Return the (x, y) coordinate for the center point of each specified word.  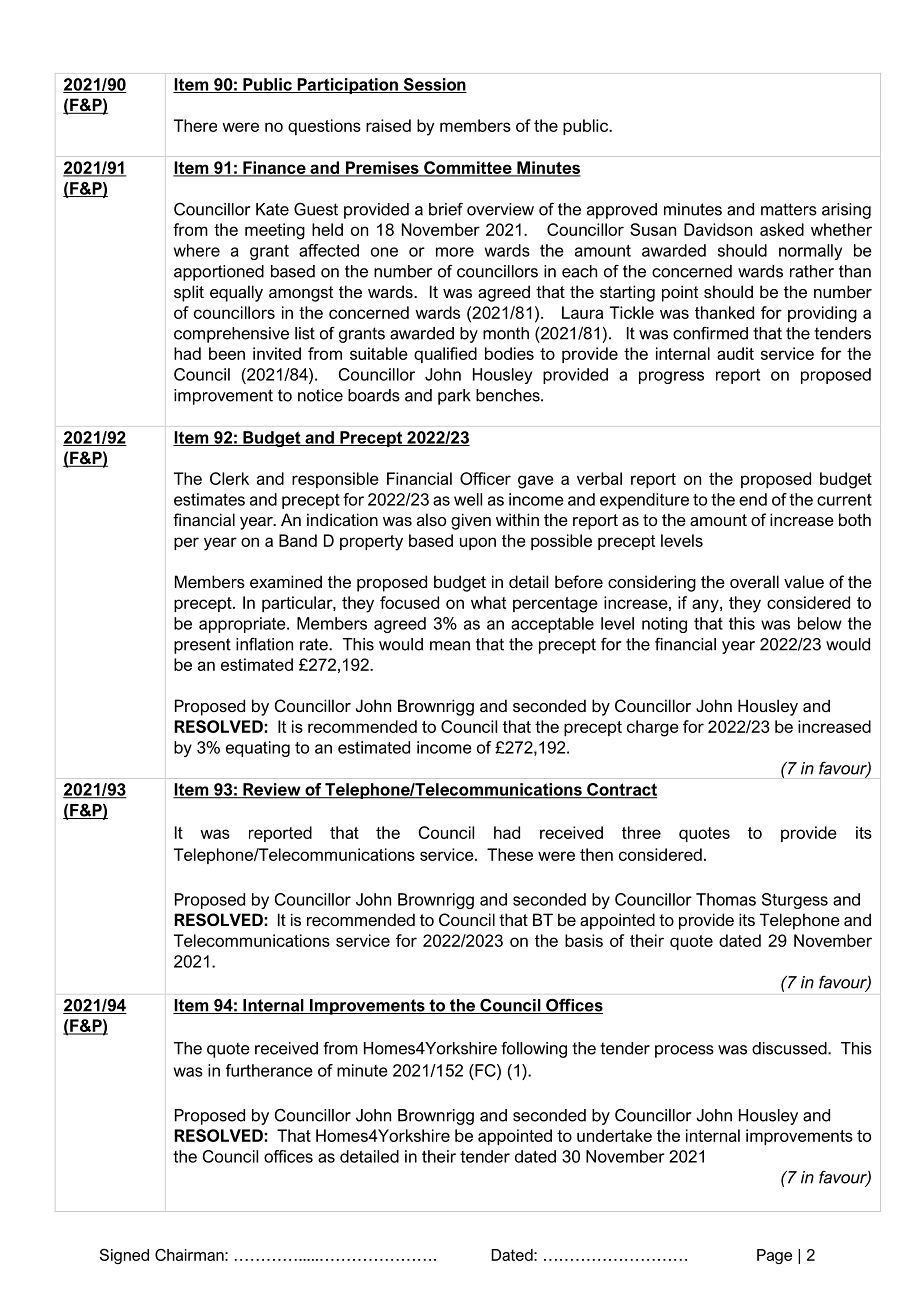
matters (789, 209)
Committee (468, 168)
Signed (124, 1256)
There (195, 125)
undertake (614, 1135)
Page (774, 1256)
